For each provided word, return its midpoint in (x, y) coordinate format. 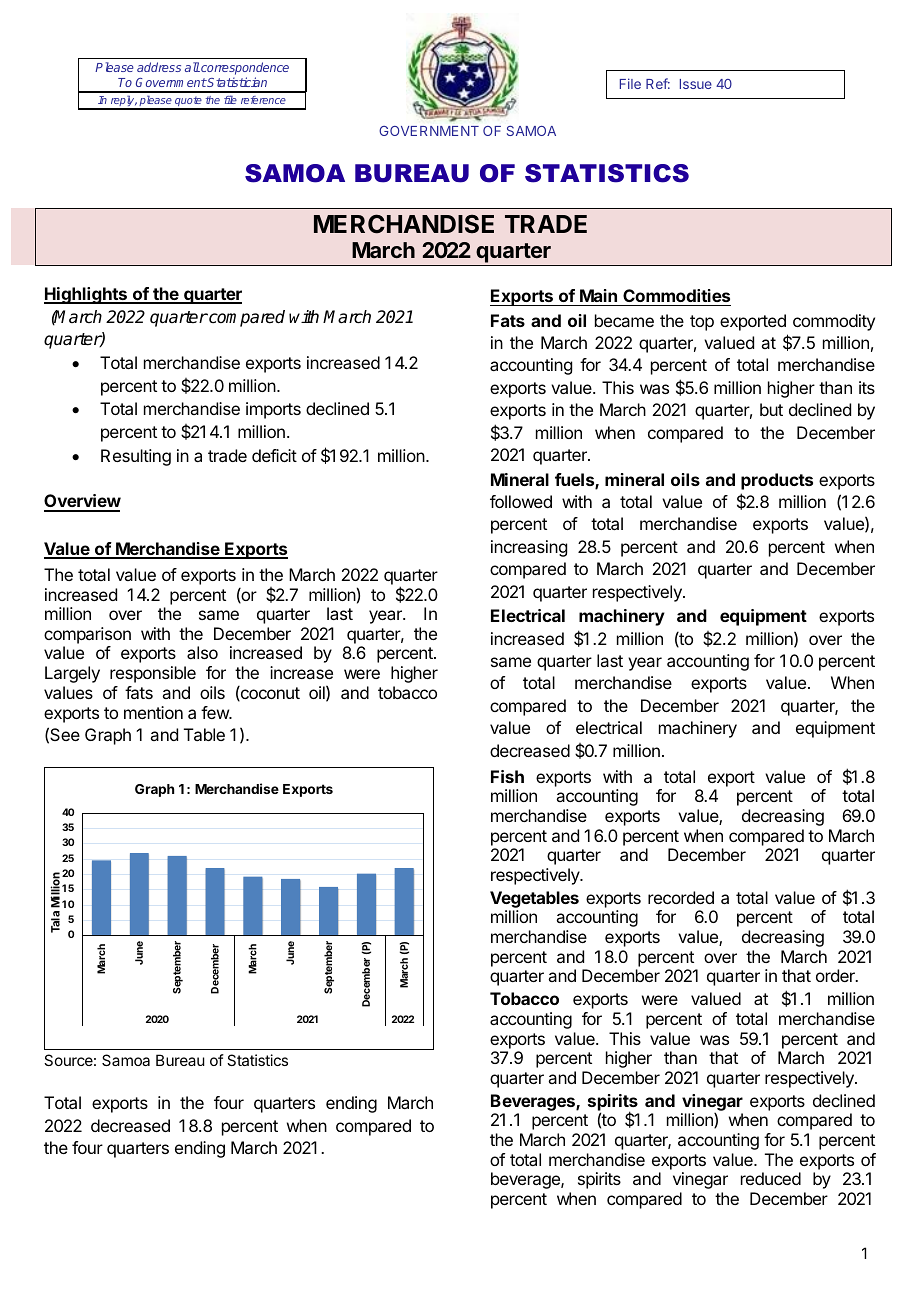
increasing (529, 548)
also (202, 652)
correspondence (244, 70)
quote (188, 102)
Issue (696, 84)
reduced (771, 1178)
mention (153, 712)
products (777, 481)
